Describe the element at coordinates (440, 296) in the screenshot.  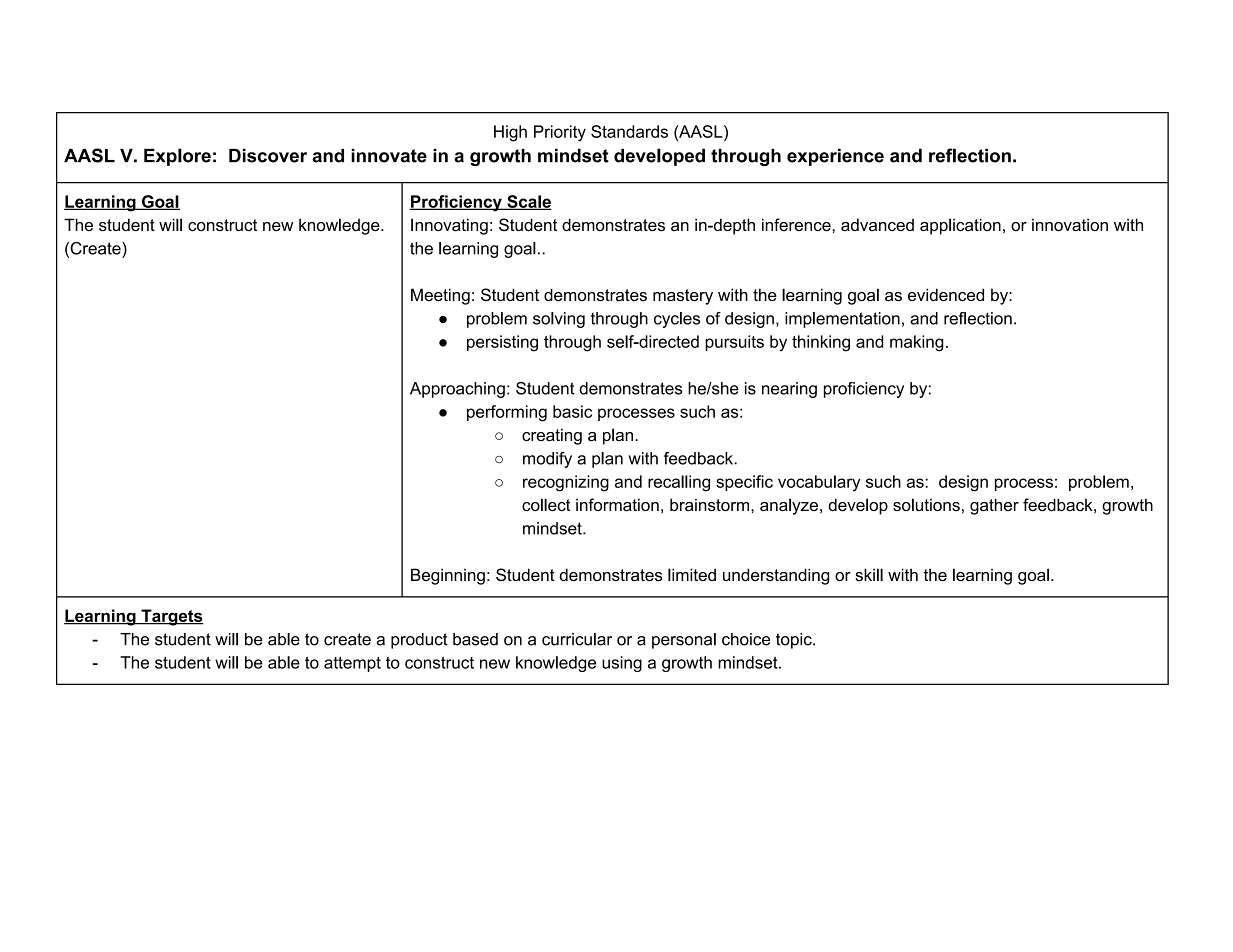
I see `Meeting` at that location.
